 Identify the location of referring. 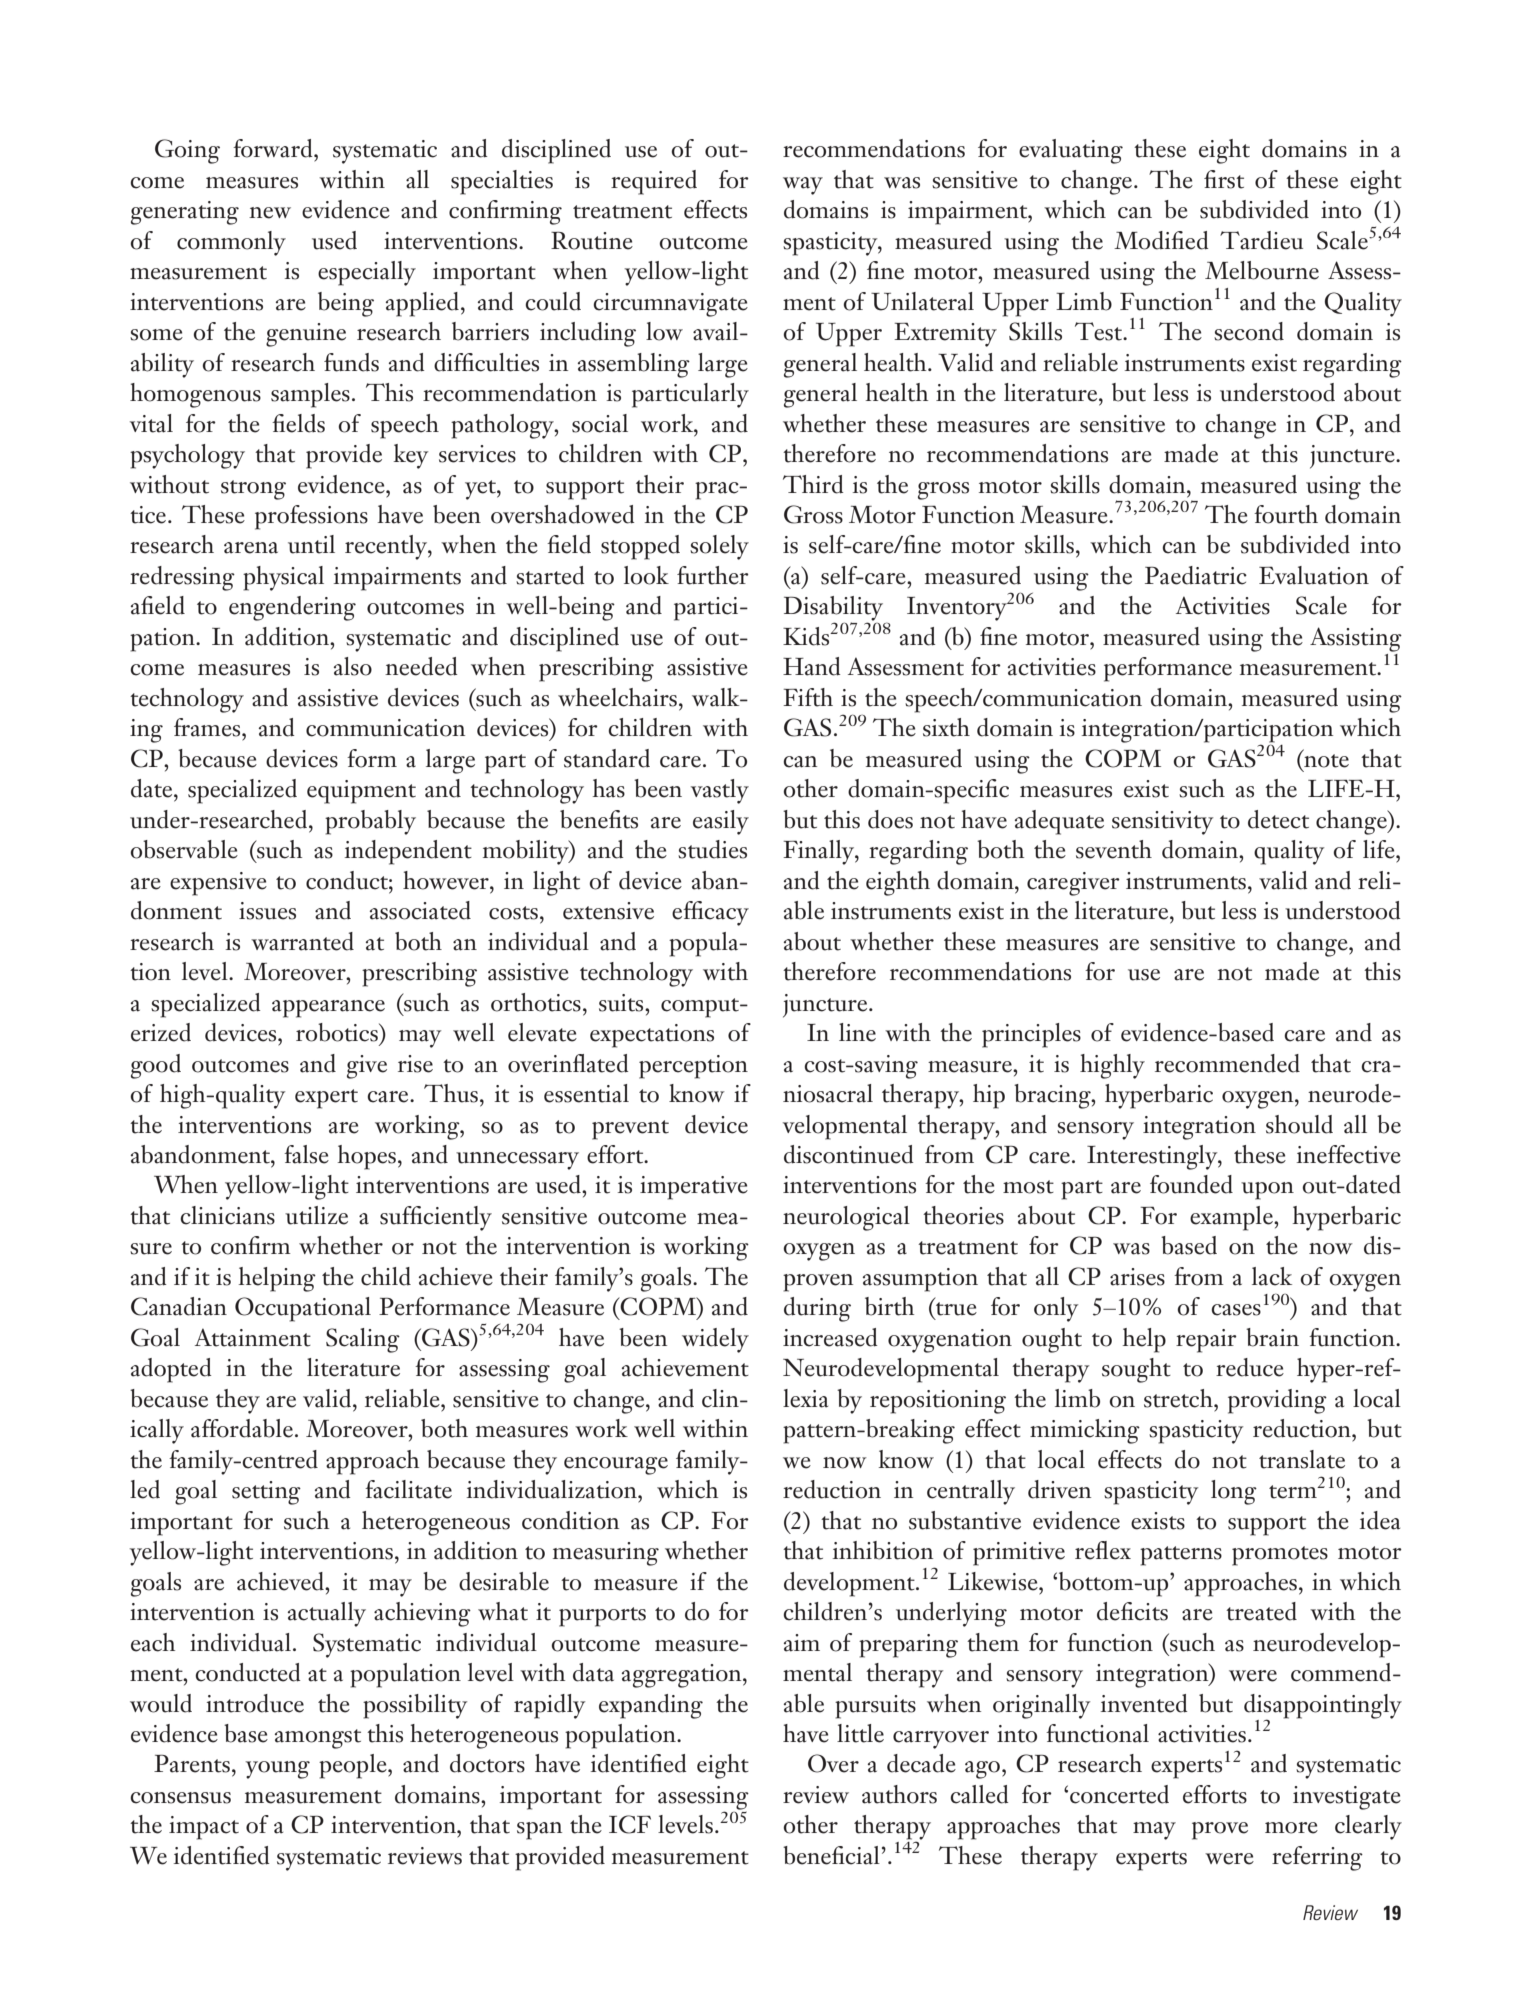
(1317, 1858).
